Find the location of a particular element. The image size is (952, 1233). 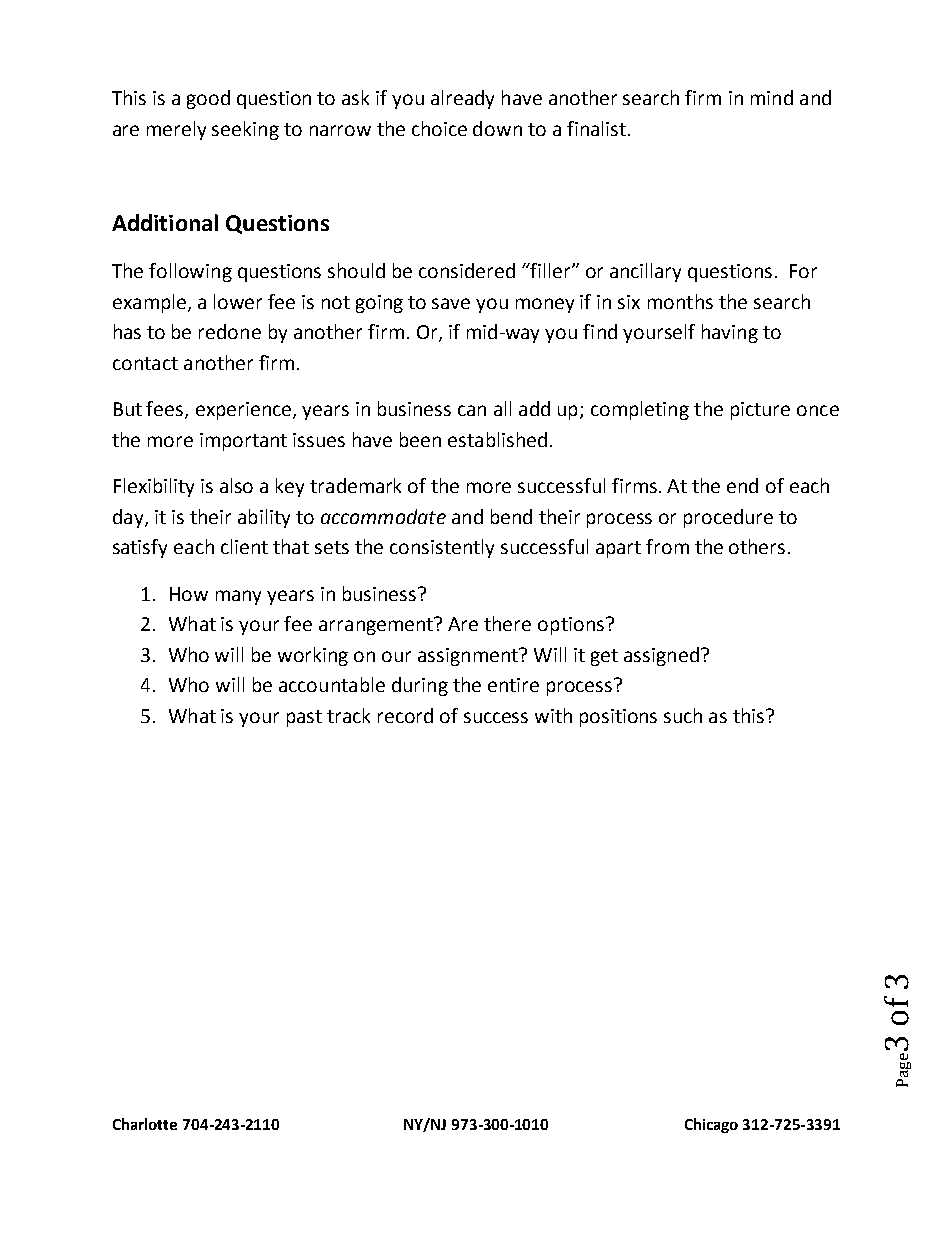

having is located at coordinates (730, 333).
